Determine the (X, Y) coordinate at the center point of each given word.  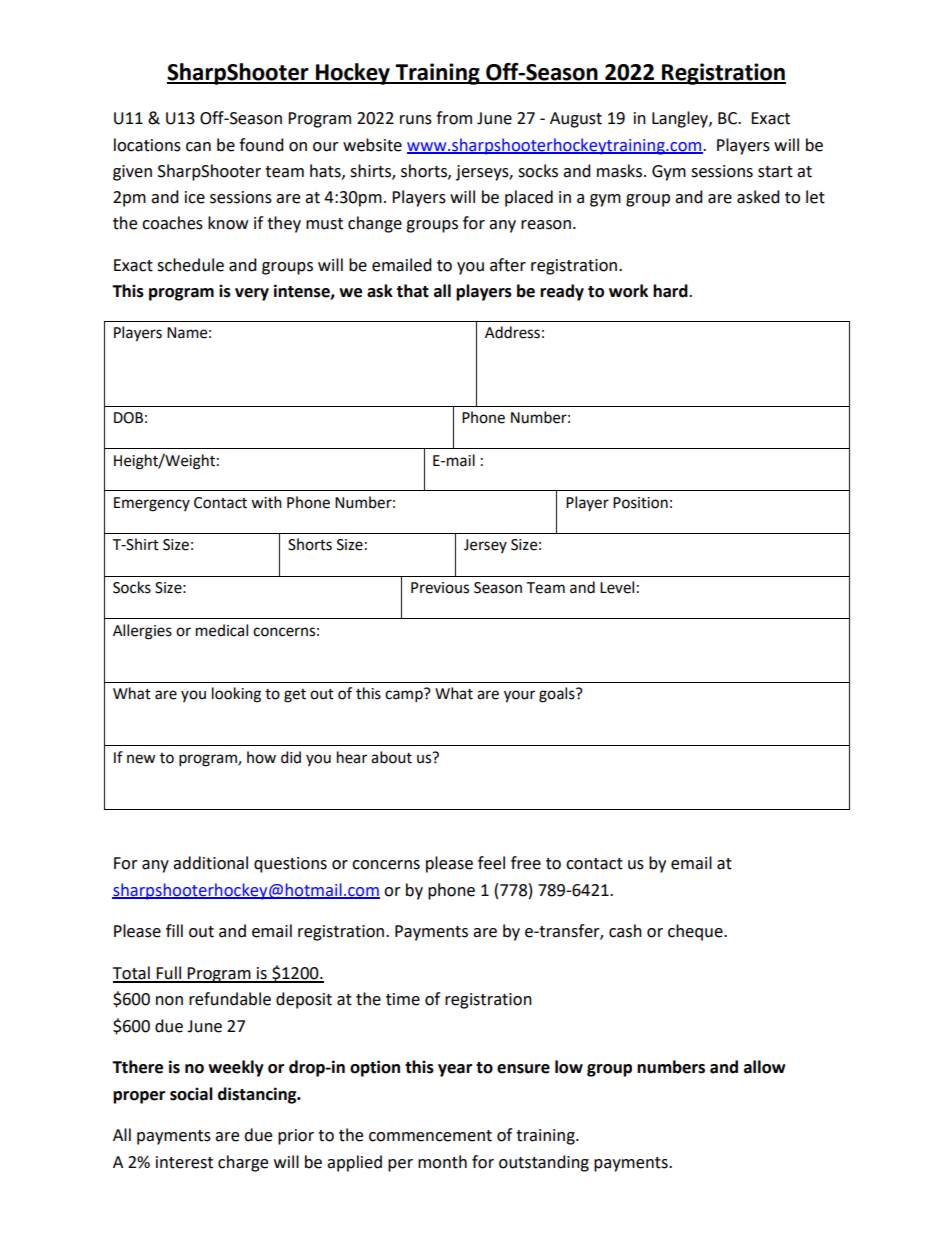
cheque (696, 932)
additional (210, 863)
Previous (440, 588)
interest (184, 1162)
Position (640, 503)
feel (491, 863)
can (198, 147)
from (454, 118)
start (775, 172)
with (266, 502)
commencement (430, 1136)
